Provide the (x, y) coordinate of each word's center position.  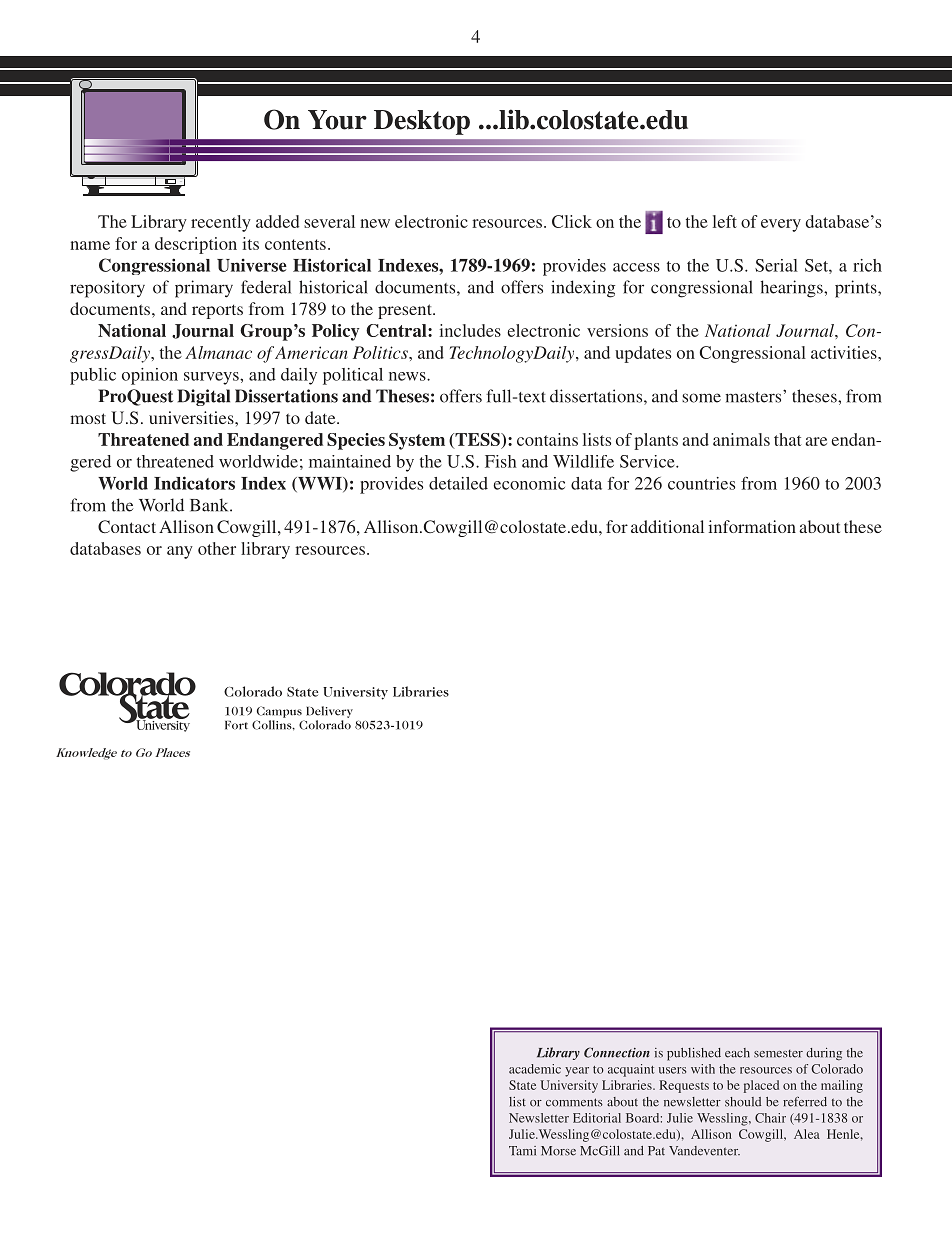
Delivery (329, 712)
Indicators (194, 483)
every (781, 225)
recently (221, 223)
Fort (236, 725)
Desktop (422, 122)
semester (778, 1054)
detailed (458, 483)
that (788, 439)
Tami (522, 1151)
